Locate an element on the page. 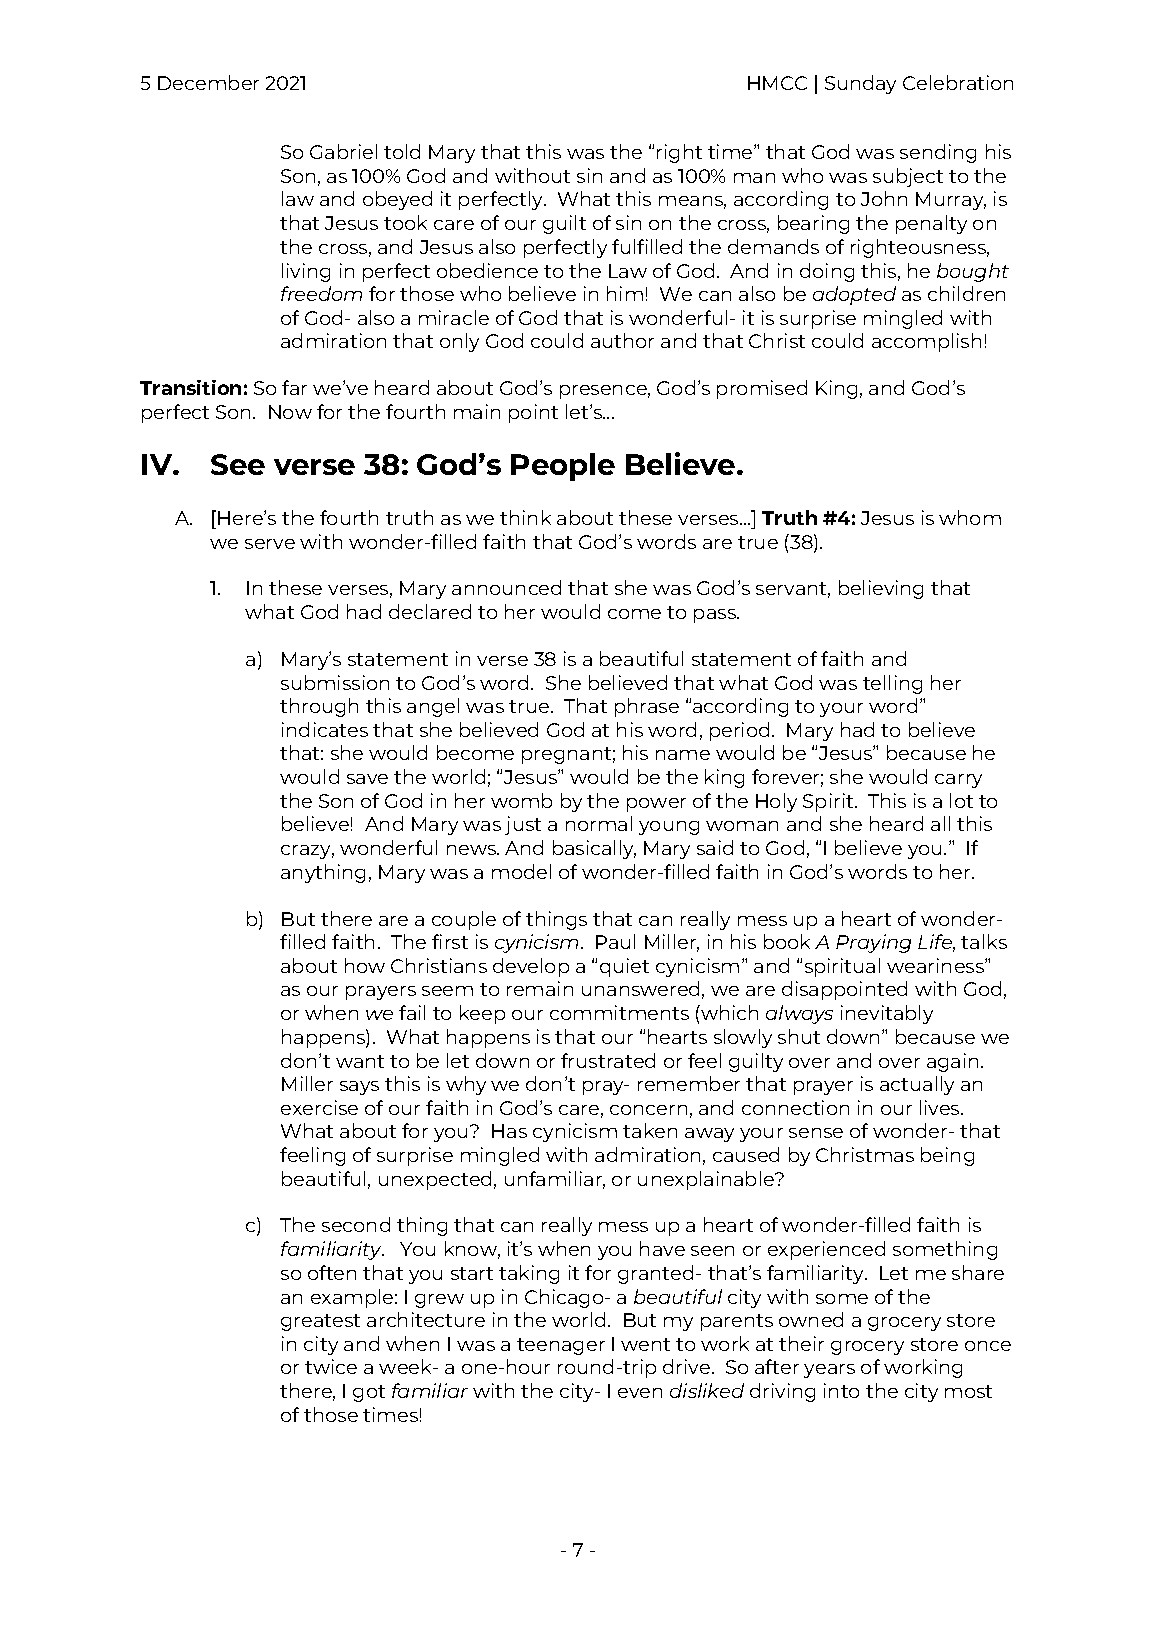  indicates is located at coordinates (325, 729).
